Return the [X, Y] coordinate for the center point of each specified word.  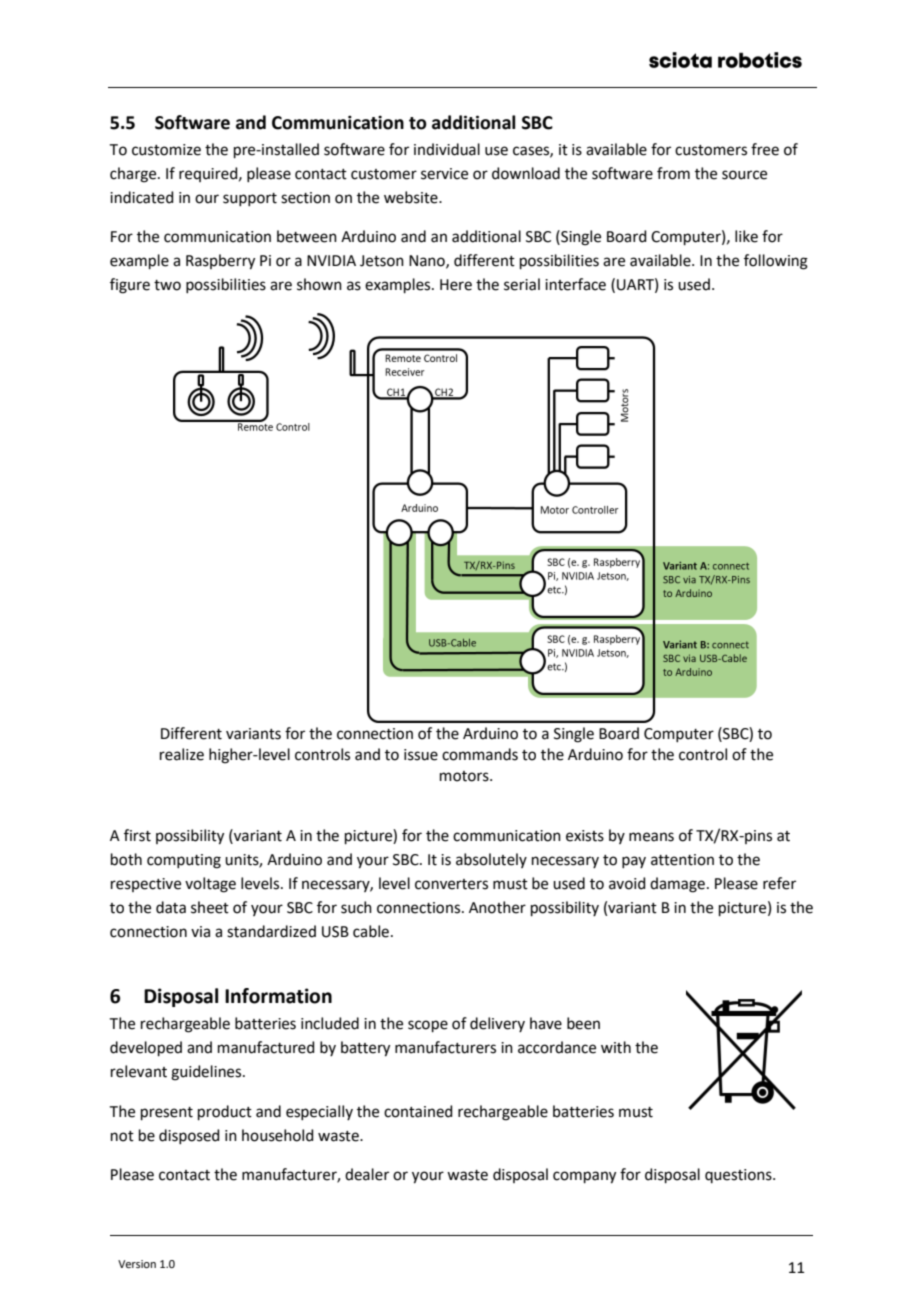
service [444, 174]
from [673, 173]
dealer [367, 1174]
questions [739, 1176]
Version [137, 1264]
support [250, 199]
